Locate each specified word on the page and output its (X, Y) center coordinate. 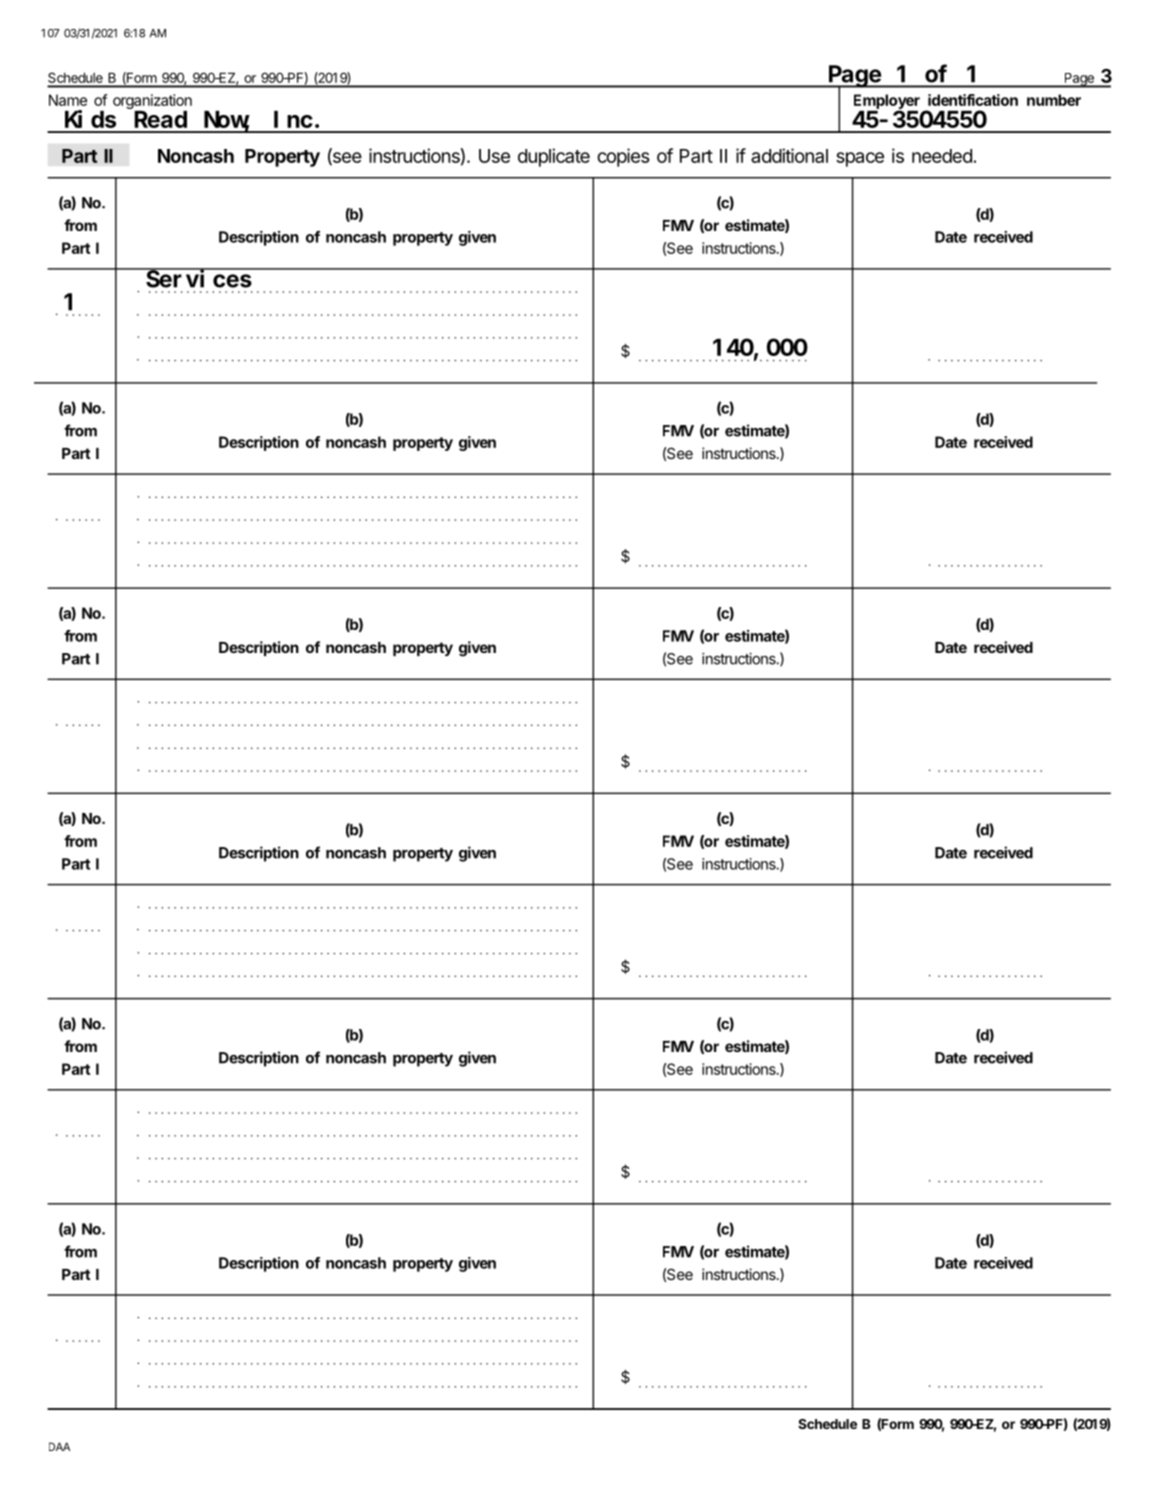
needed (942, 156)
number (1054, 100)
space (860, 159)
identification (973, 100)
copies (623, 157)
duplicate (554, 157)
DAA (59, 1446)
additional (789, 155)
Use (494, 156)
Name (68, 100)
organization (152, 101)
